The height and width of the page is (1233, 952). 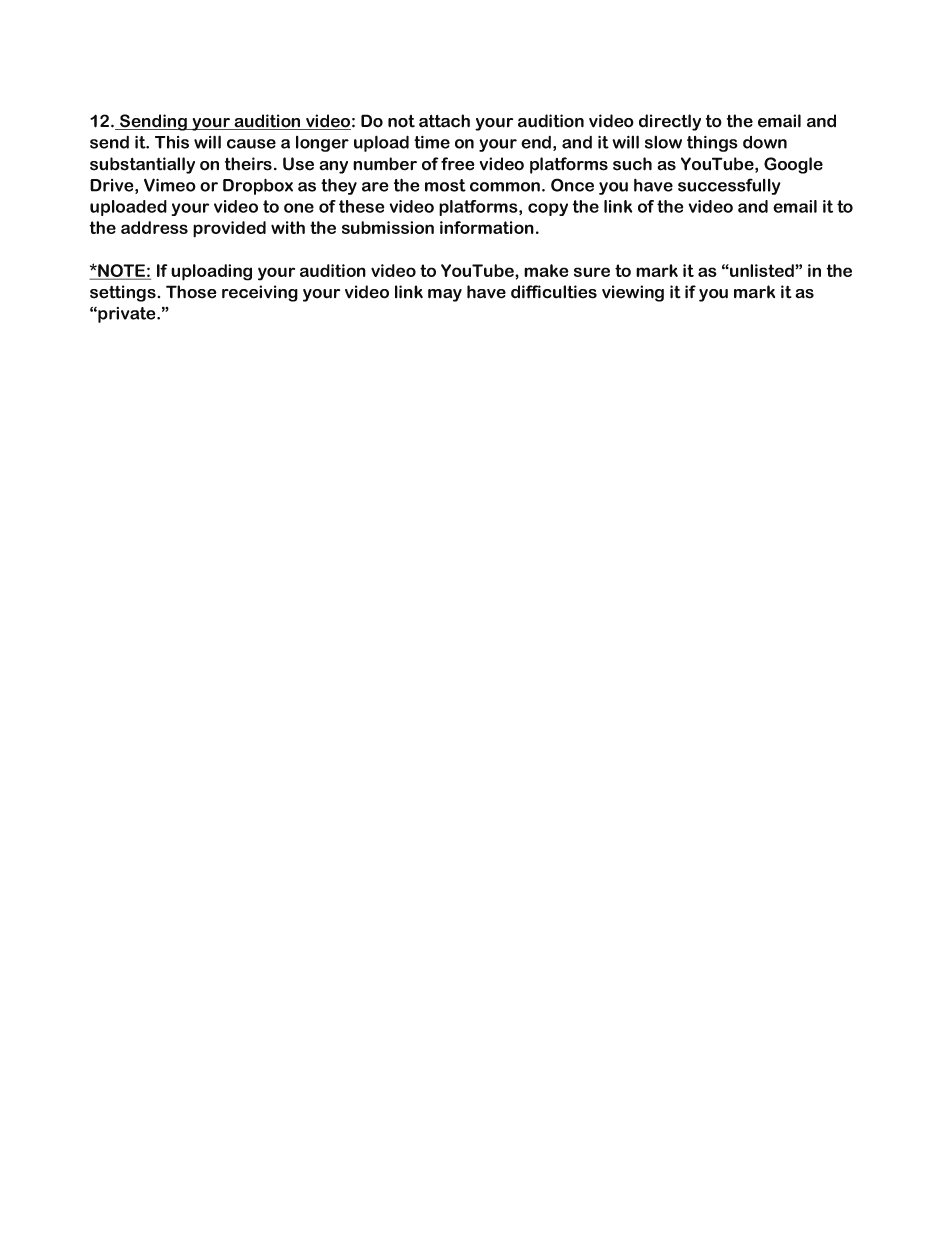 I want to click on private, so click(x=127, y=315).
